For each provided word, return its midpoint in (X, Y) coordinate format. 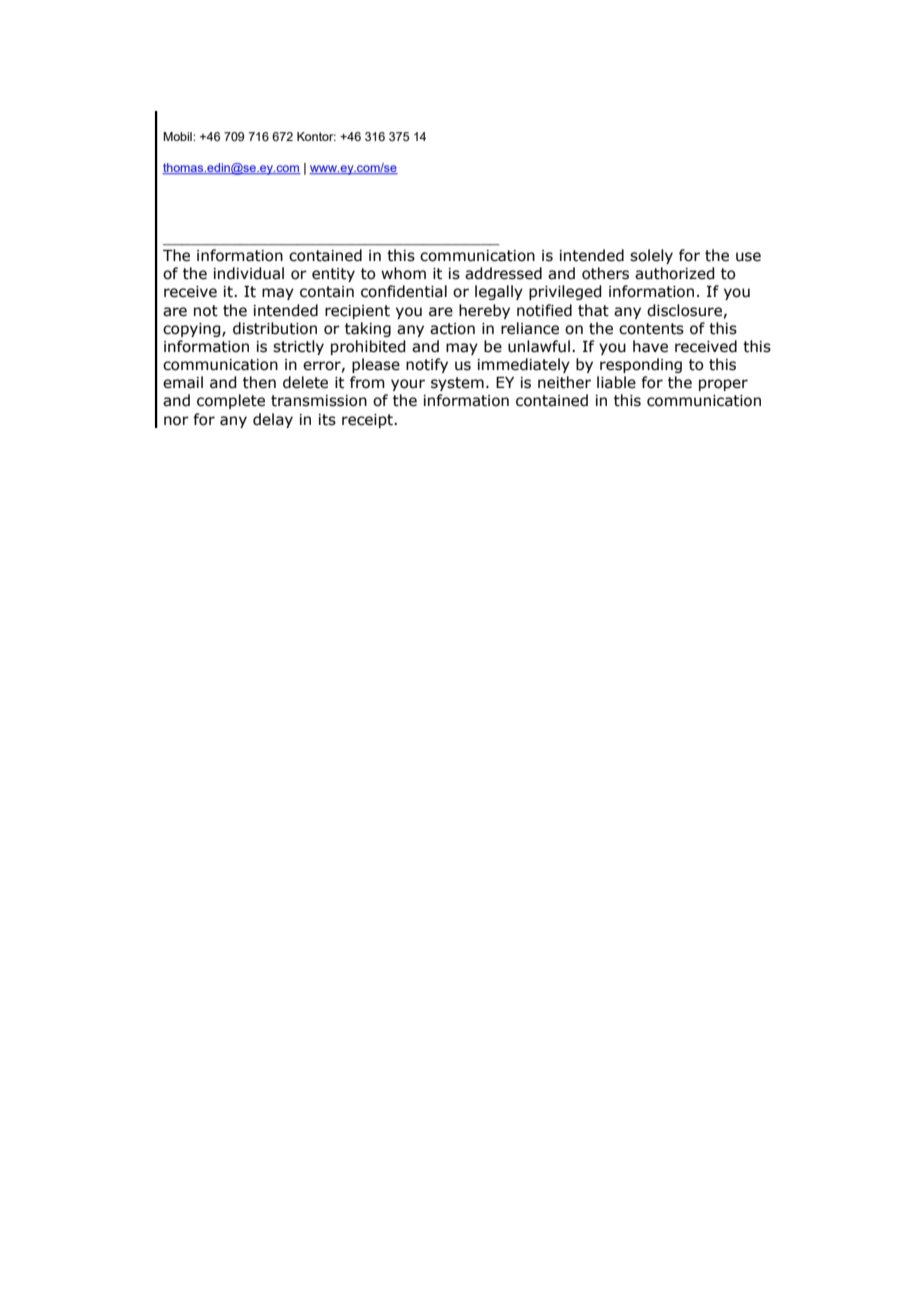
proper (723, 385)
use (748, 257)
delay (273, 420)
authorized (674, 273)
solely (651, 256)
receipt (368, 421)
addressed (503, 273)
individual (249, 273)
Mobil (178, 136)
